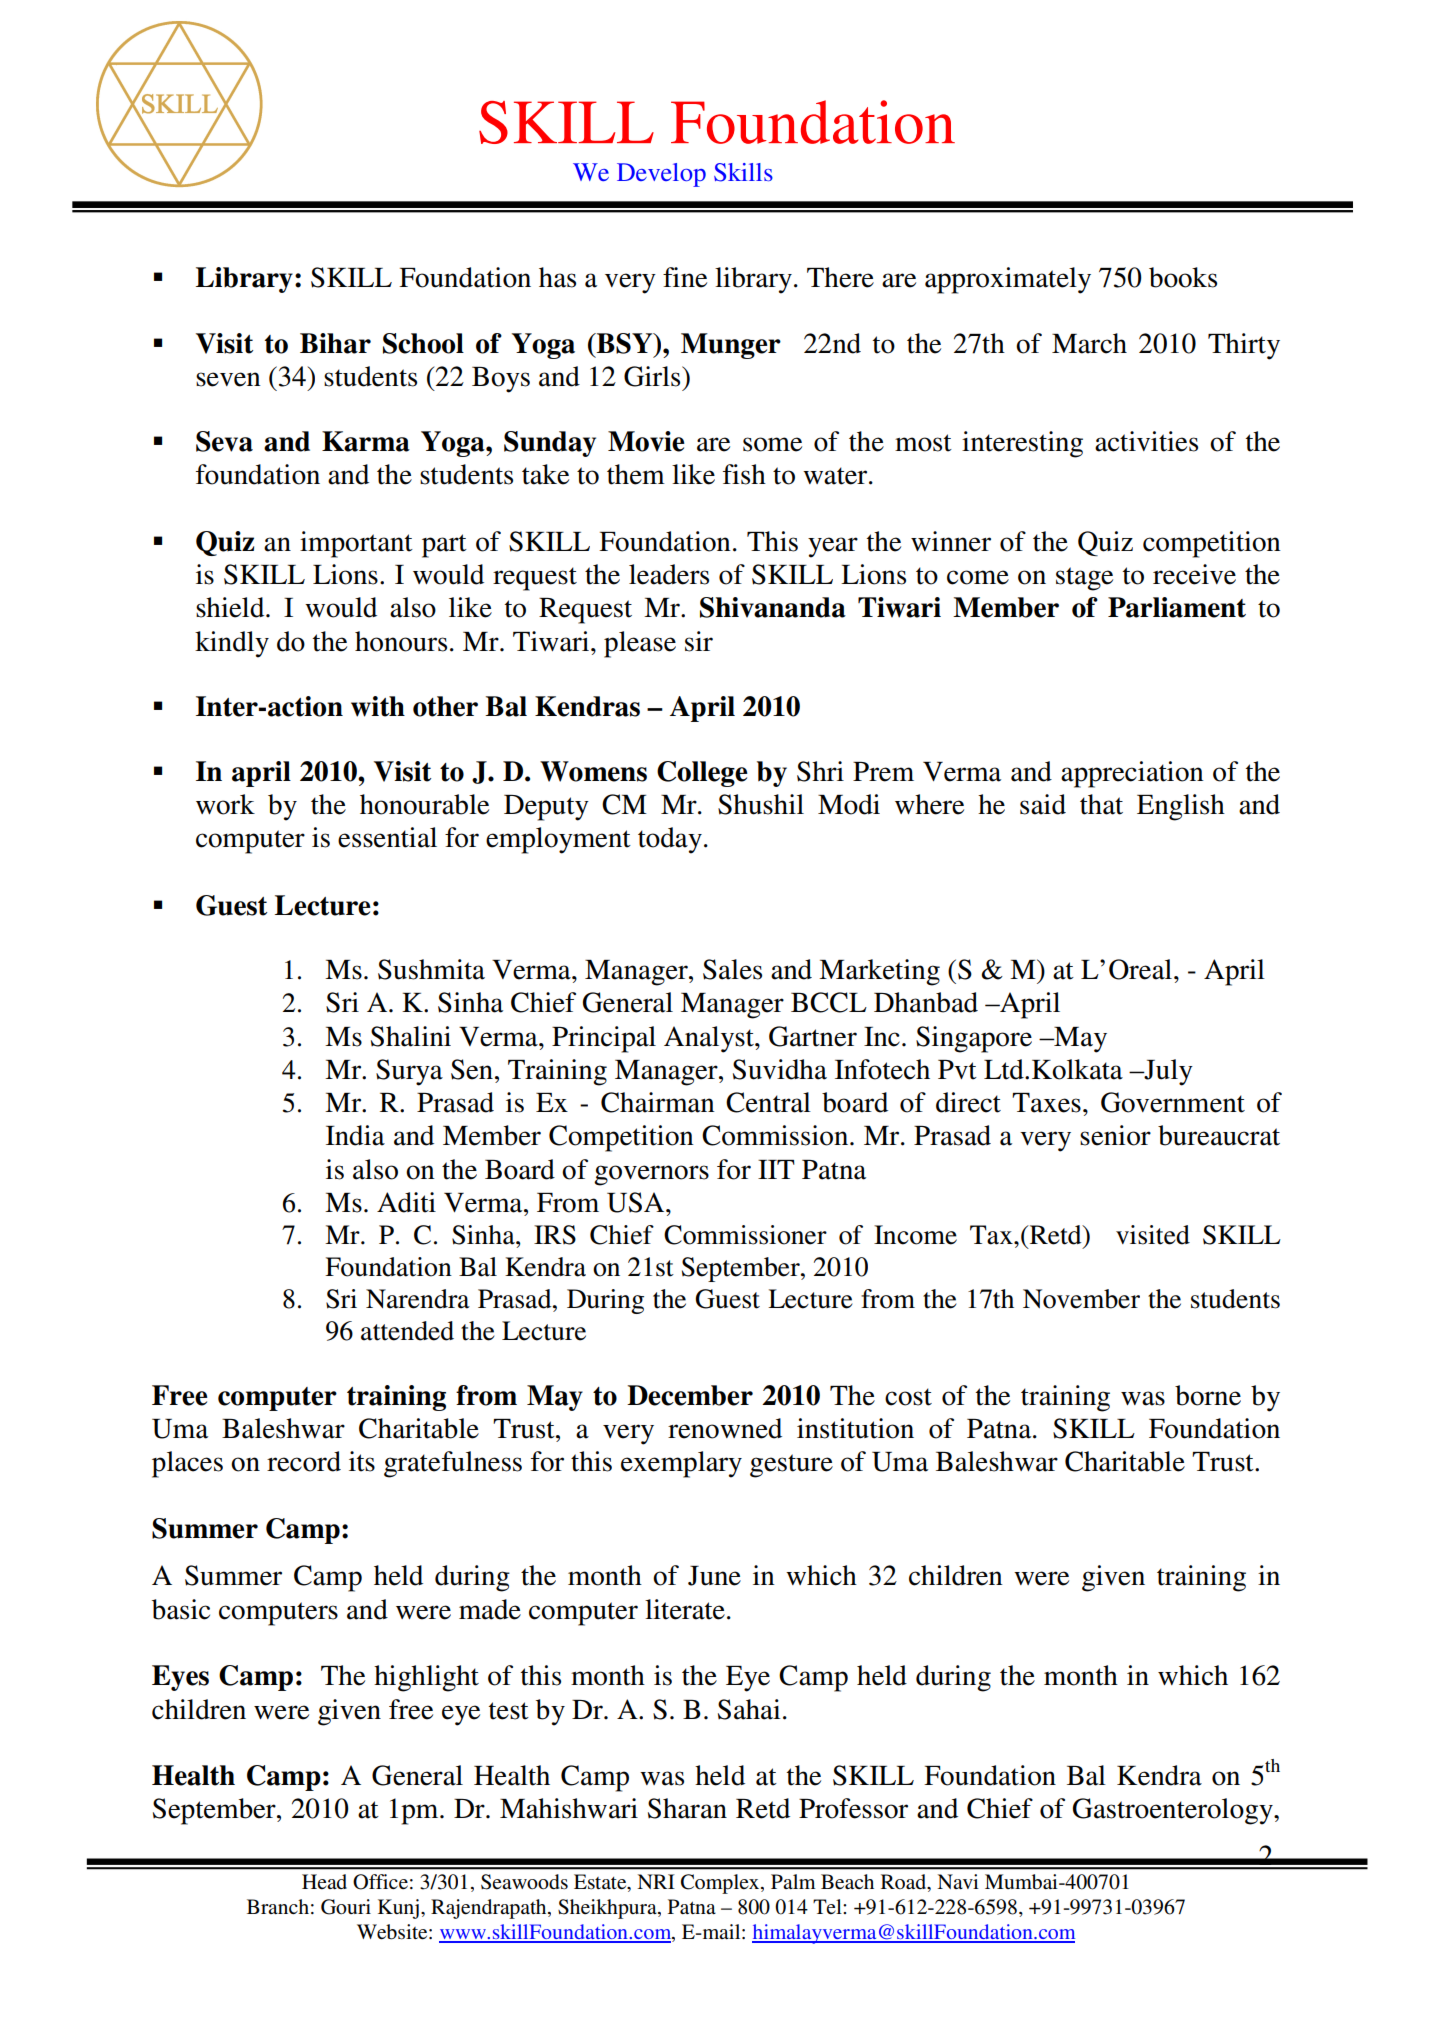 The height and width of the page is (2030, 1435). Describe the element at coordinates (1167, 1072) in the page. I see `July` at that location.
